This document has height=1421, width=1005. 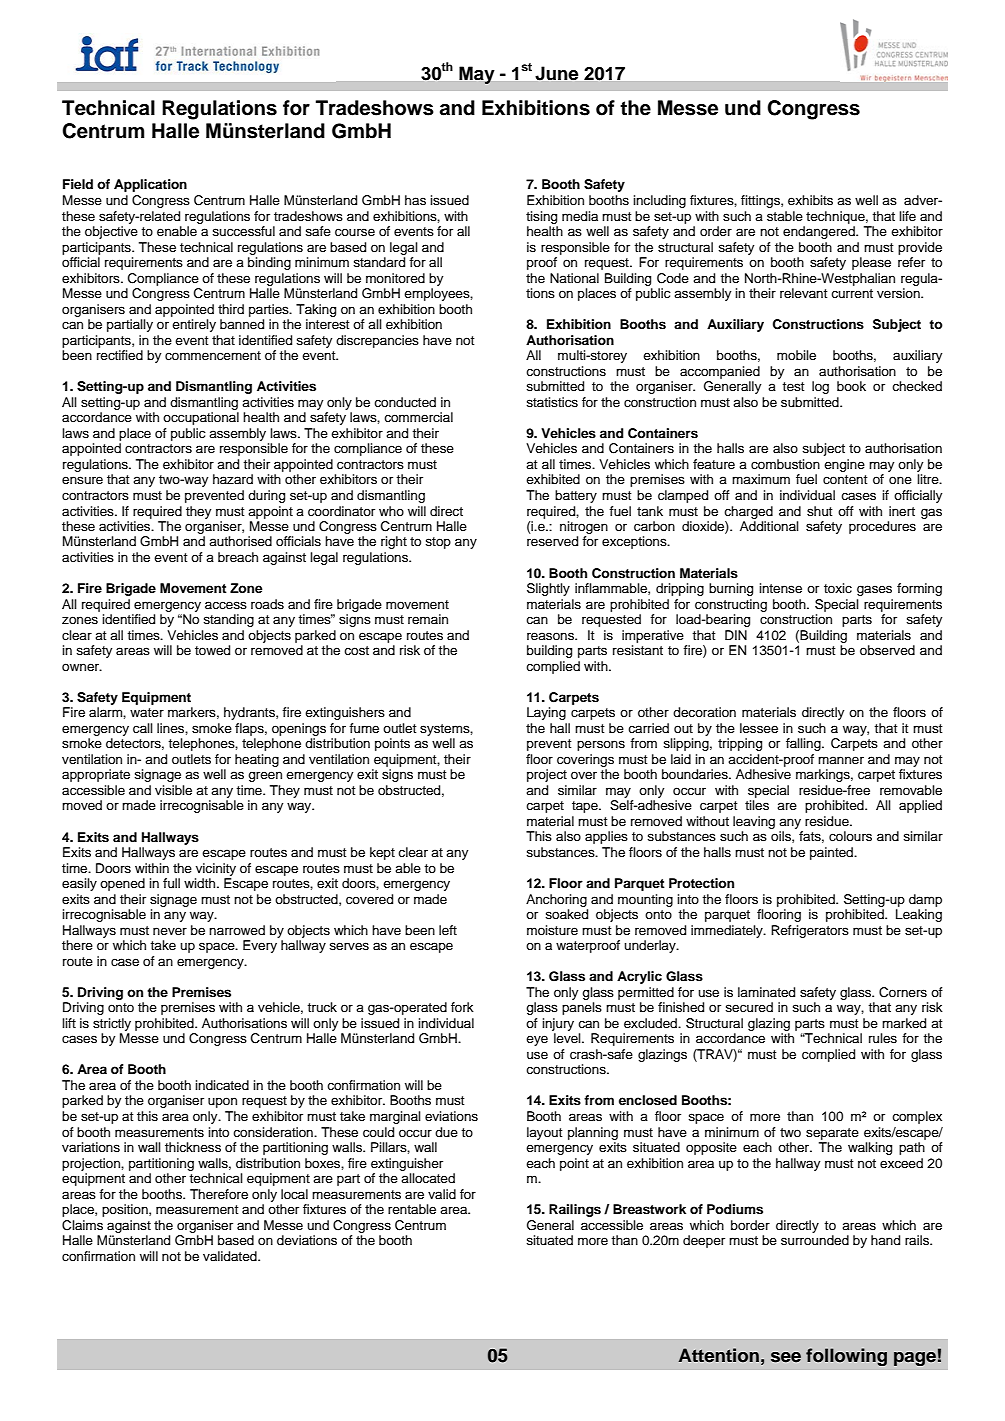 I want to click on Claims, so click(x=82, y=1225).
